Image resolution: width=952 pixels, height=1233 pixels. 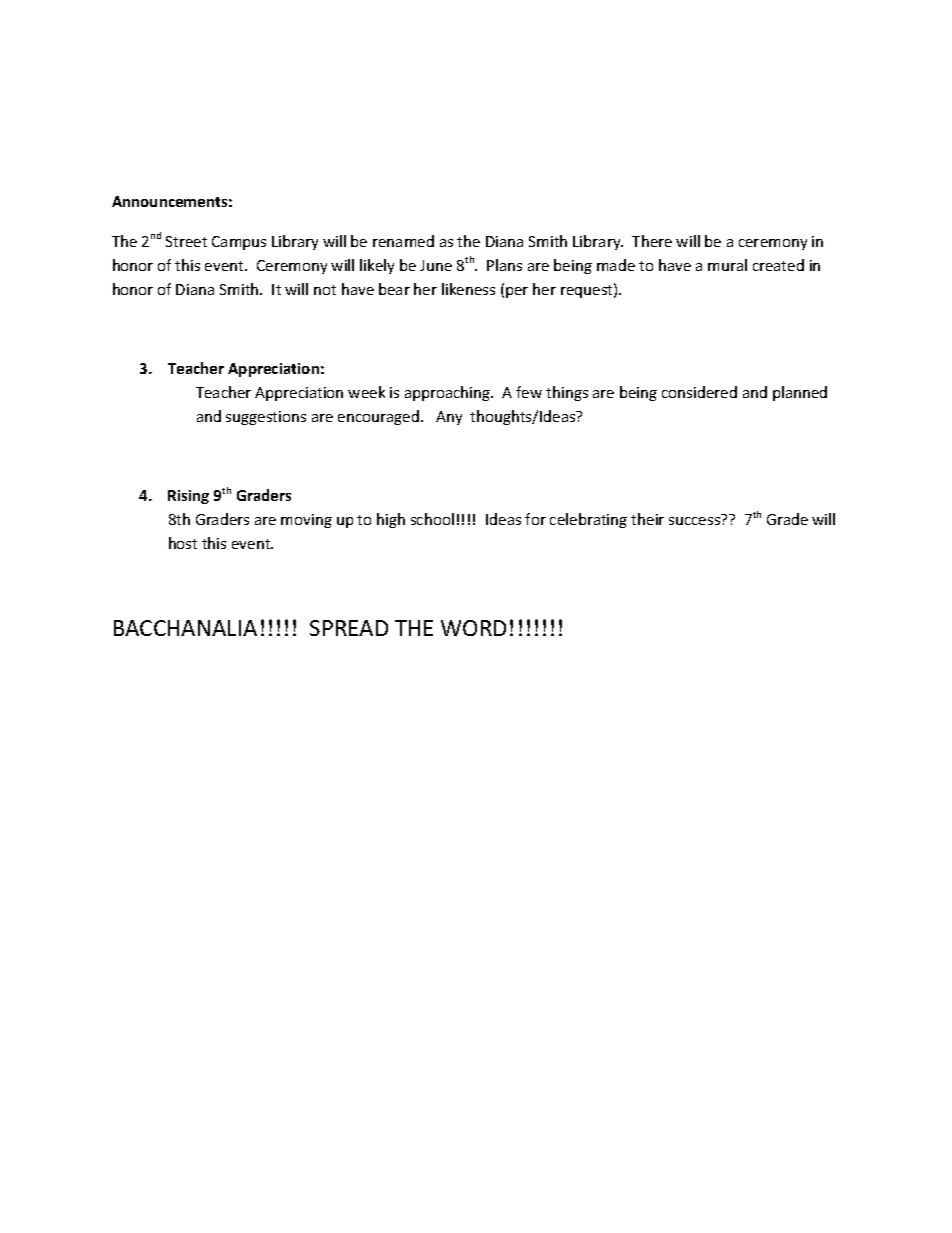 What do you see at coordinates (694, 521) in the screenshot?
I see `success` at bounding box center [694, 521].
